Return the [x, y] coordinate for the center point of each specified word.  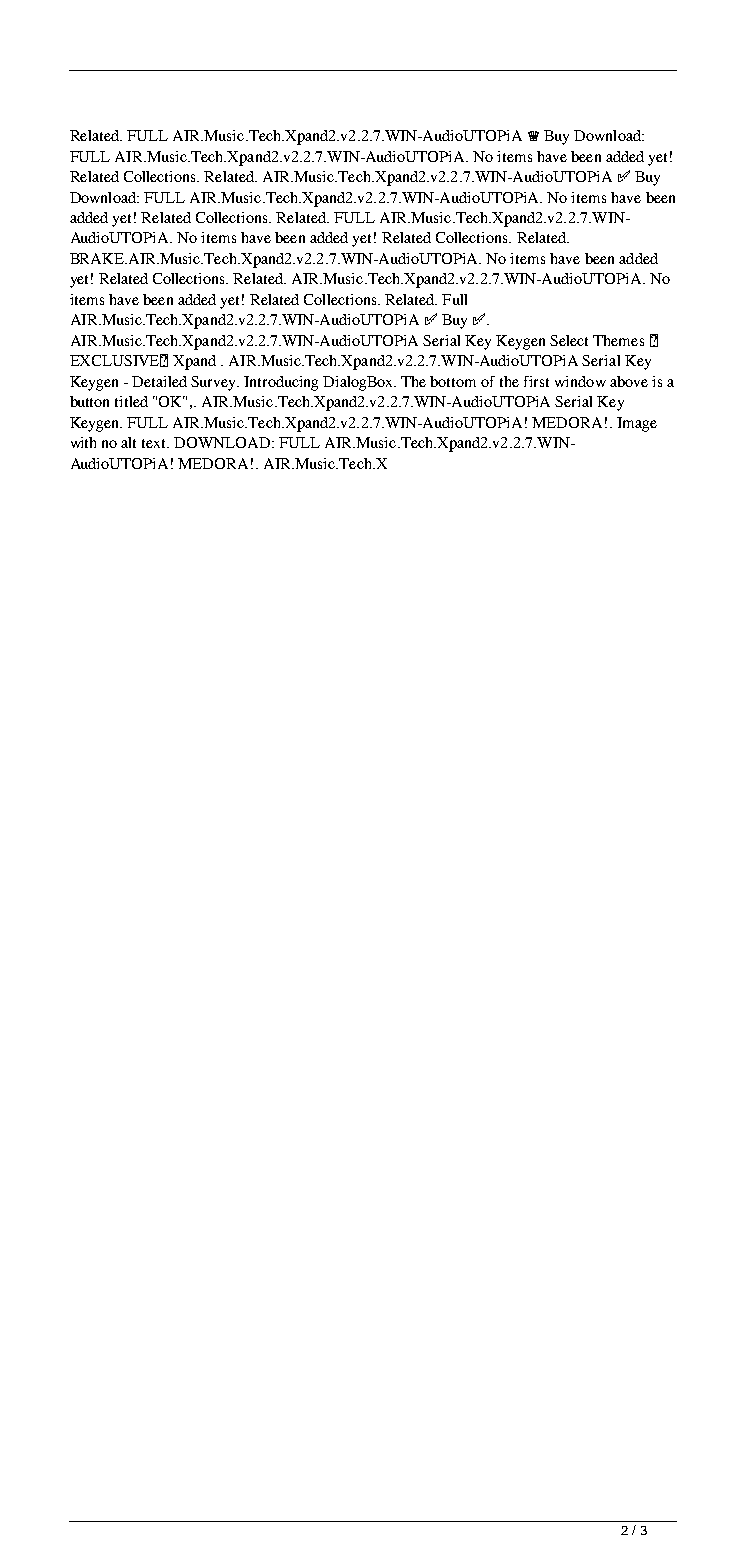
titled [131, 401]
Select [569, 340]
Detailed [159, 381]
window [580, 381]
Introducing [281, 383]
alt [128, 442]
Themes [618, 340]
